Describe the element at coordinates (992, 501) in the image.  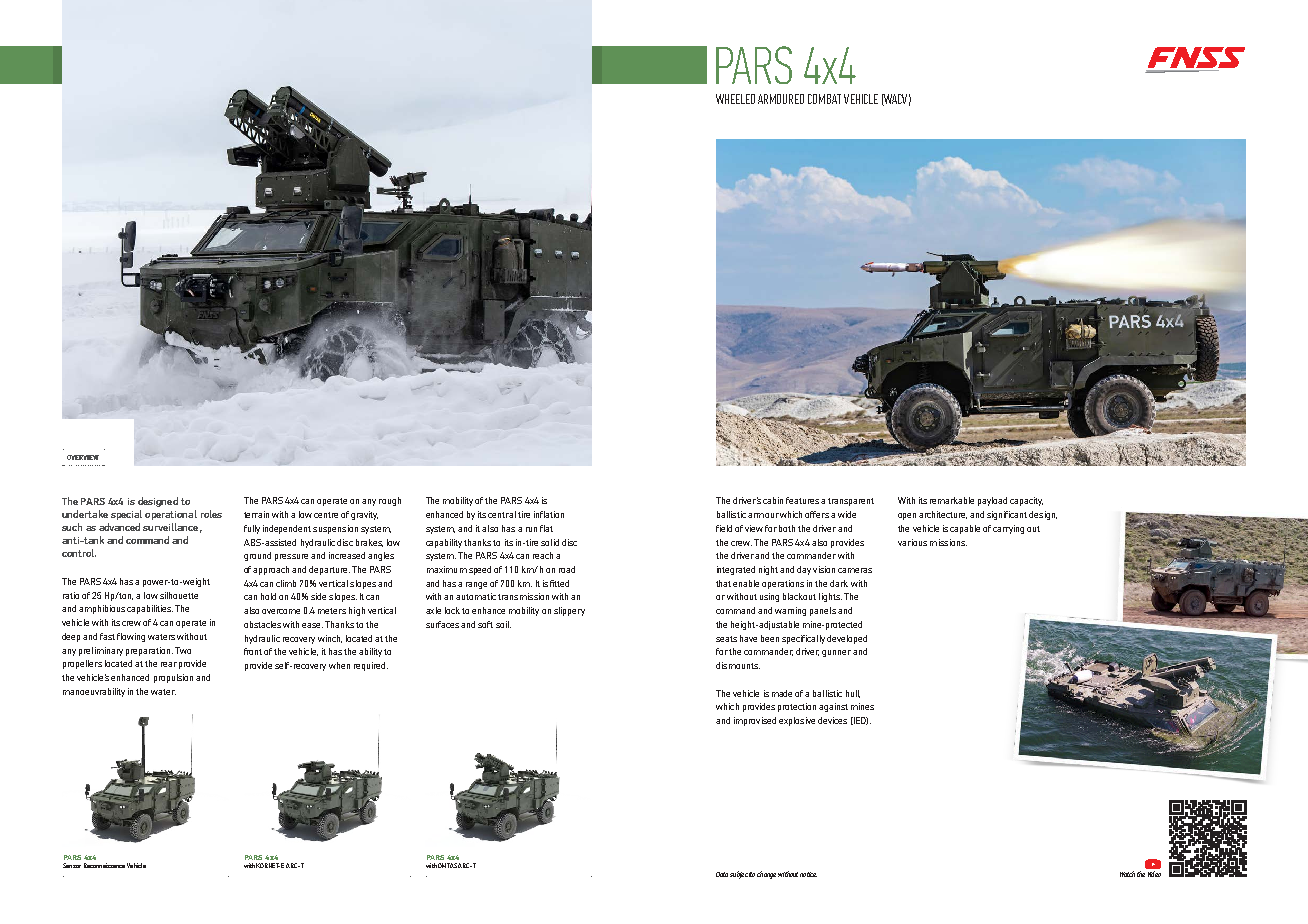
I see `payload` at that location.
